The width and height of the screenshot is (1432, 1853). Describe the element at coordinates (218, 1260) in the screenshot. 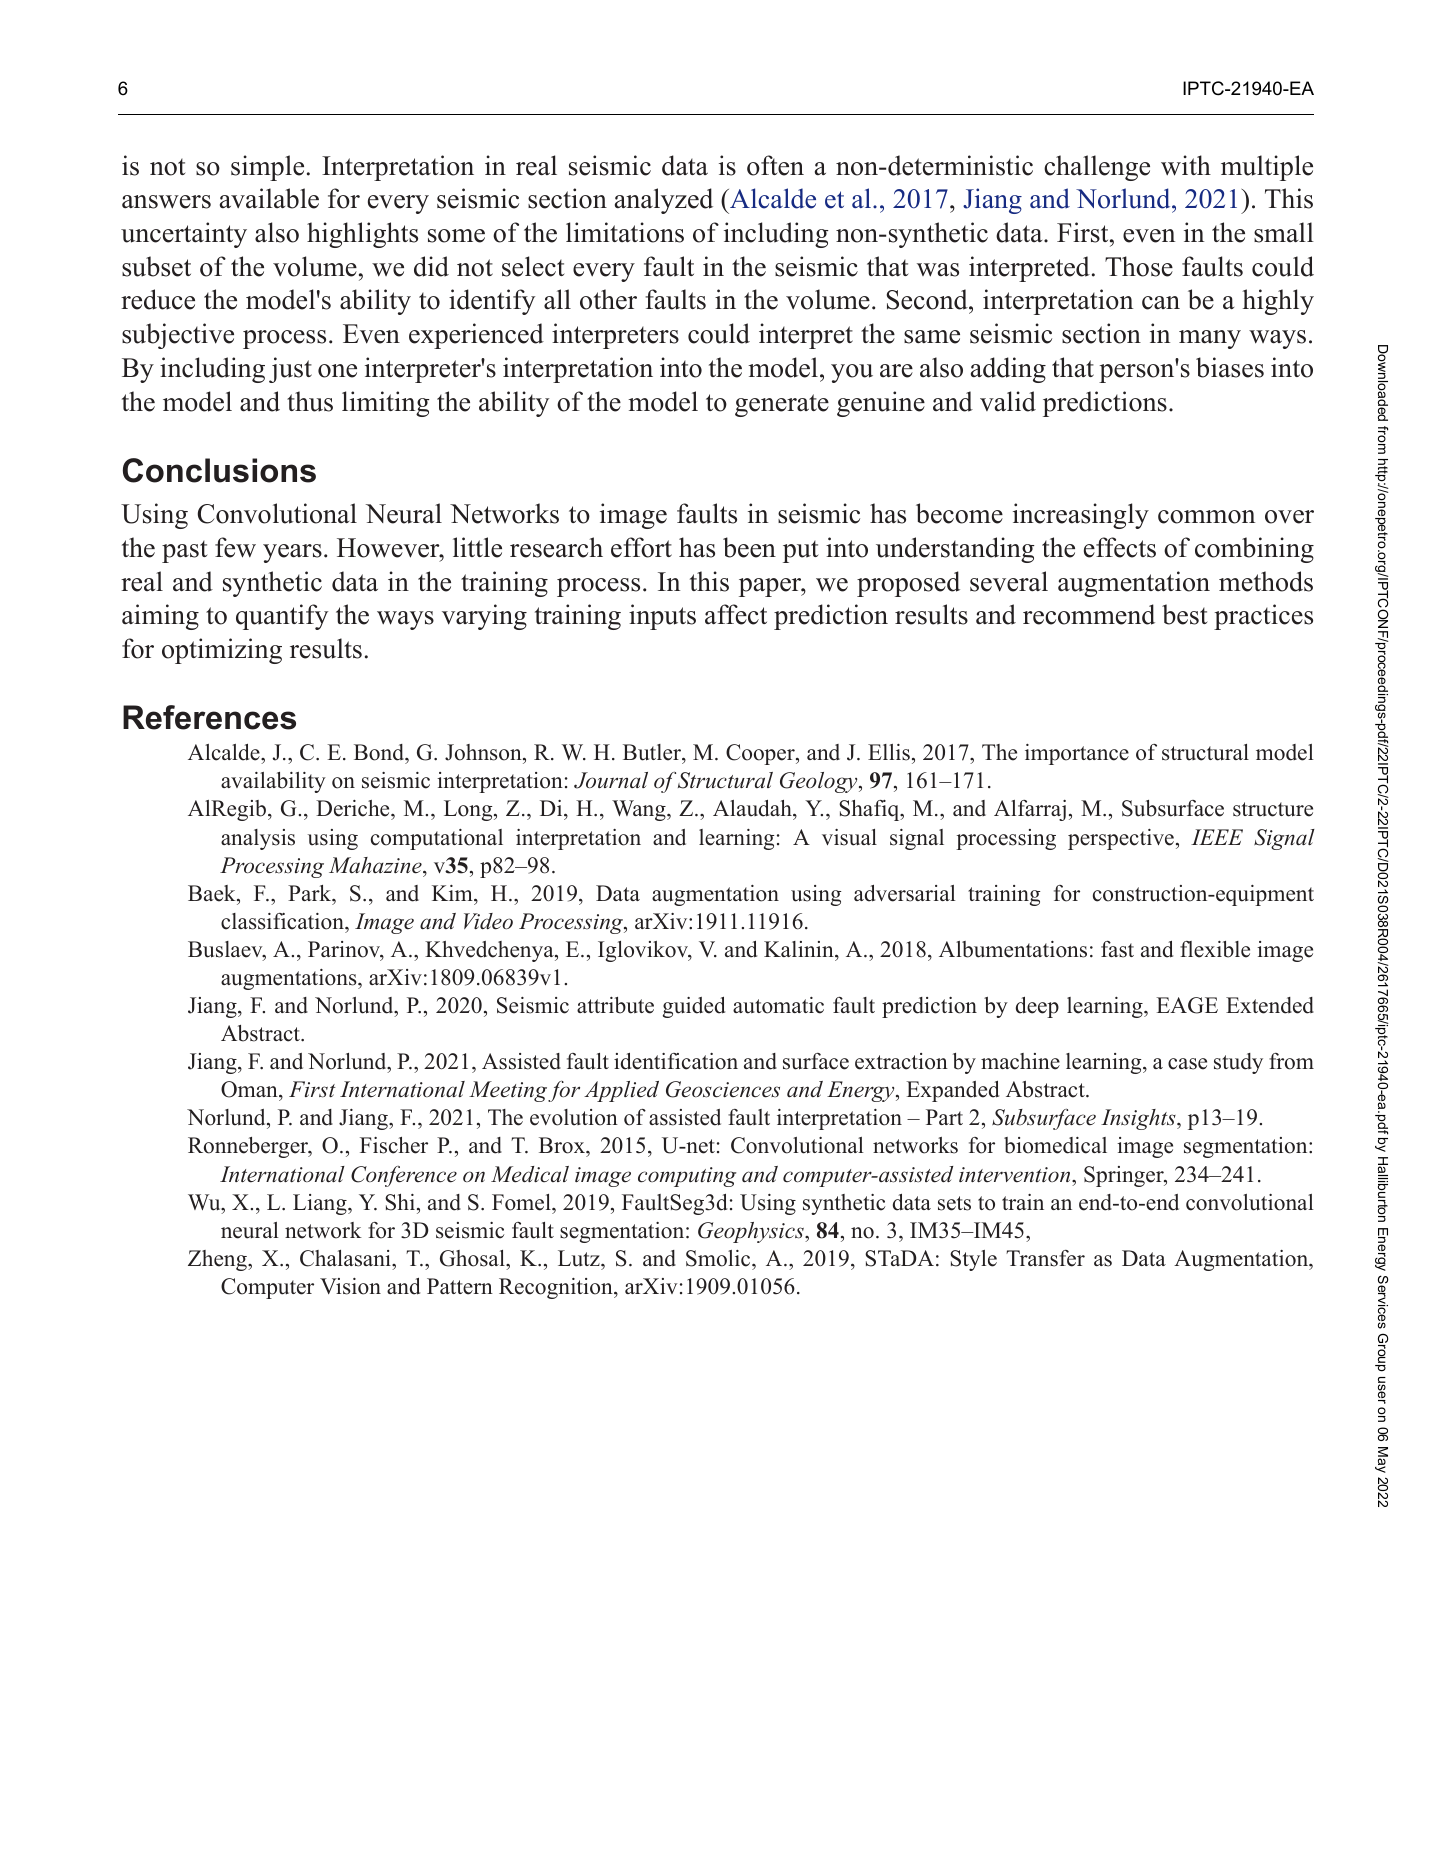

I see `Zheng` at that location.
